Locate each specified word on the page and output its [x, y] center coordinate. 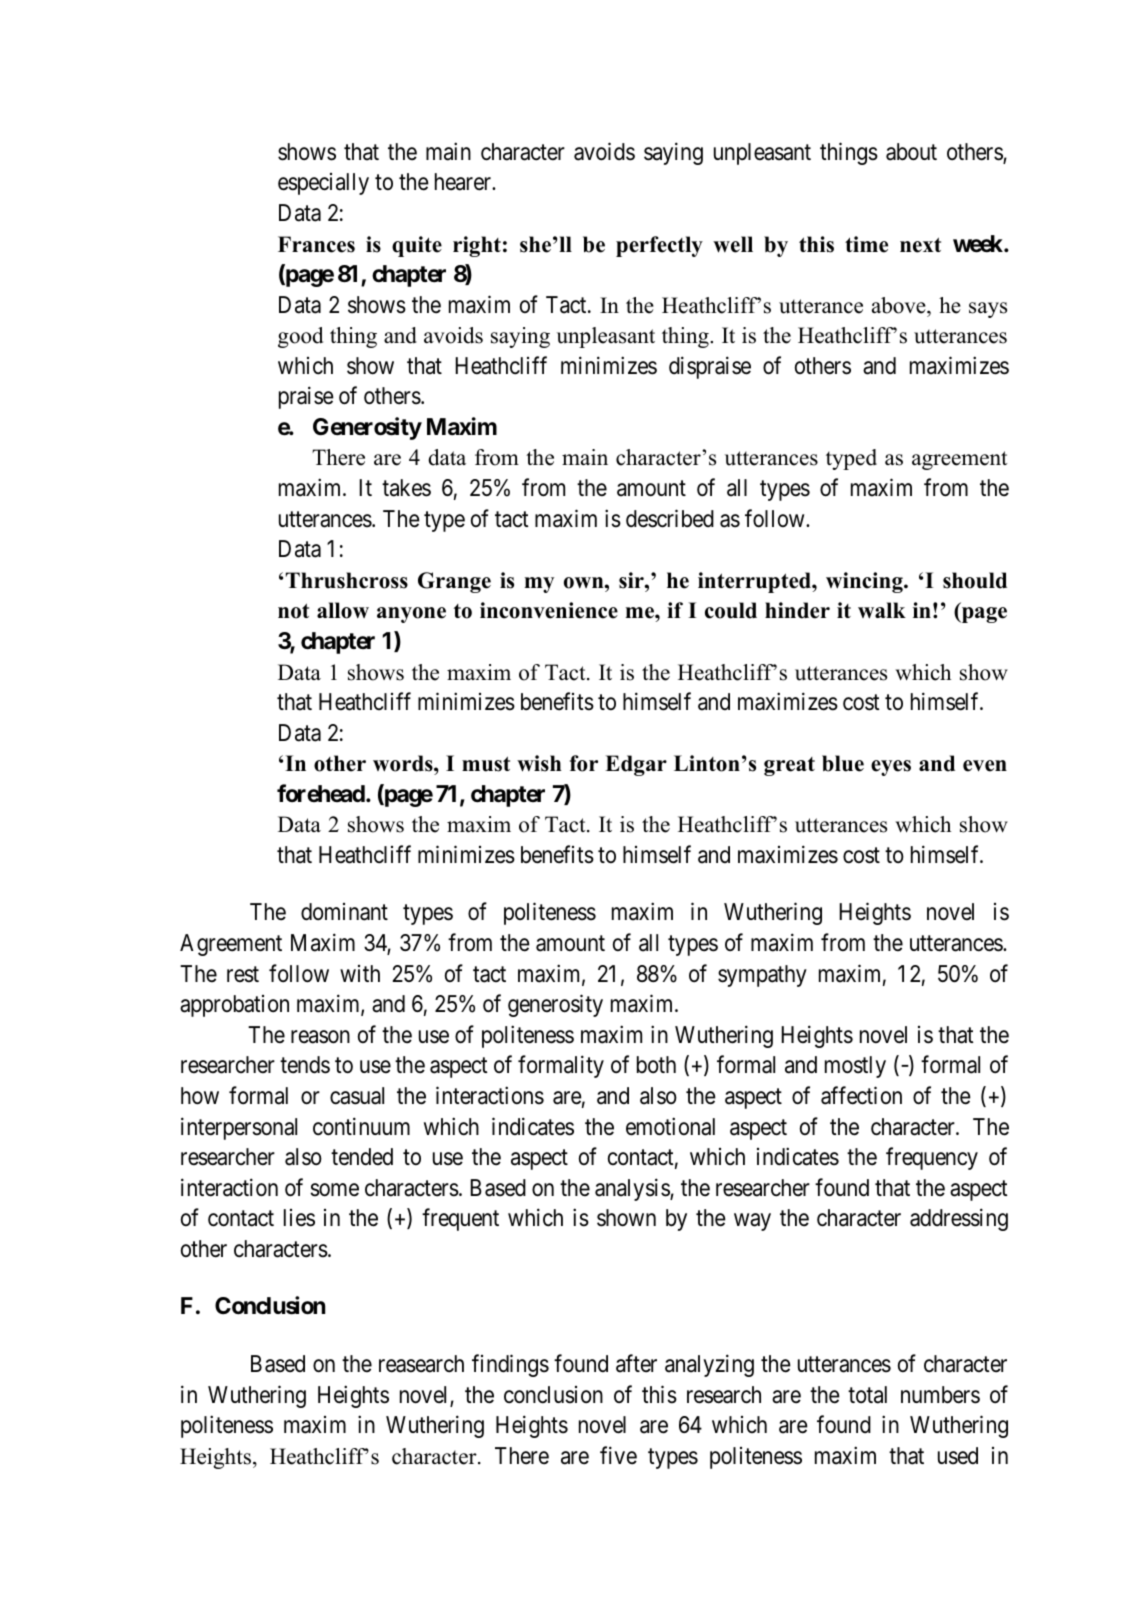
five [618, 1455]
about [911, 152]
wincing [865, 582]
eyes [891, 768]
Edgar [636, 765]
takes [406, 488]
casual [357, 1096]
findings [510, 1365]
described [670, 518]
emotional [670, 1126]
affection [861, 1095]
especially [323, 184]
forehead [321, 793]
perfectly [659, 246]
